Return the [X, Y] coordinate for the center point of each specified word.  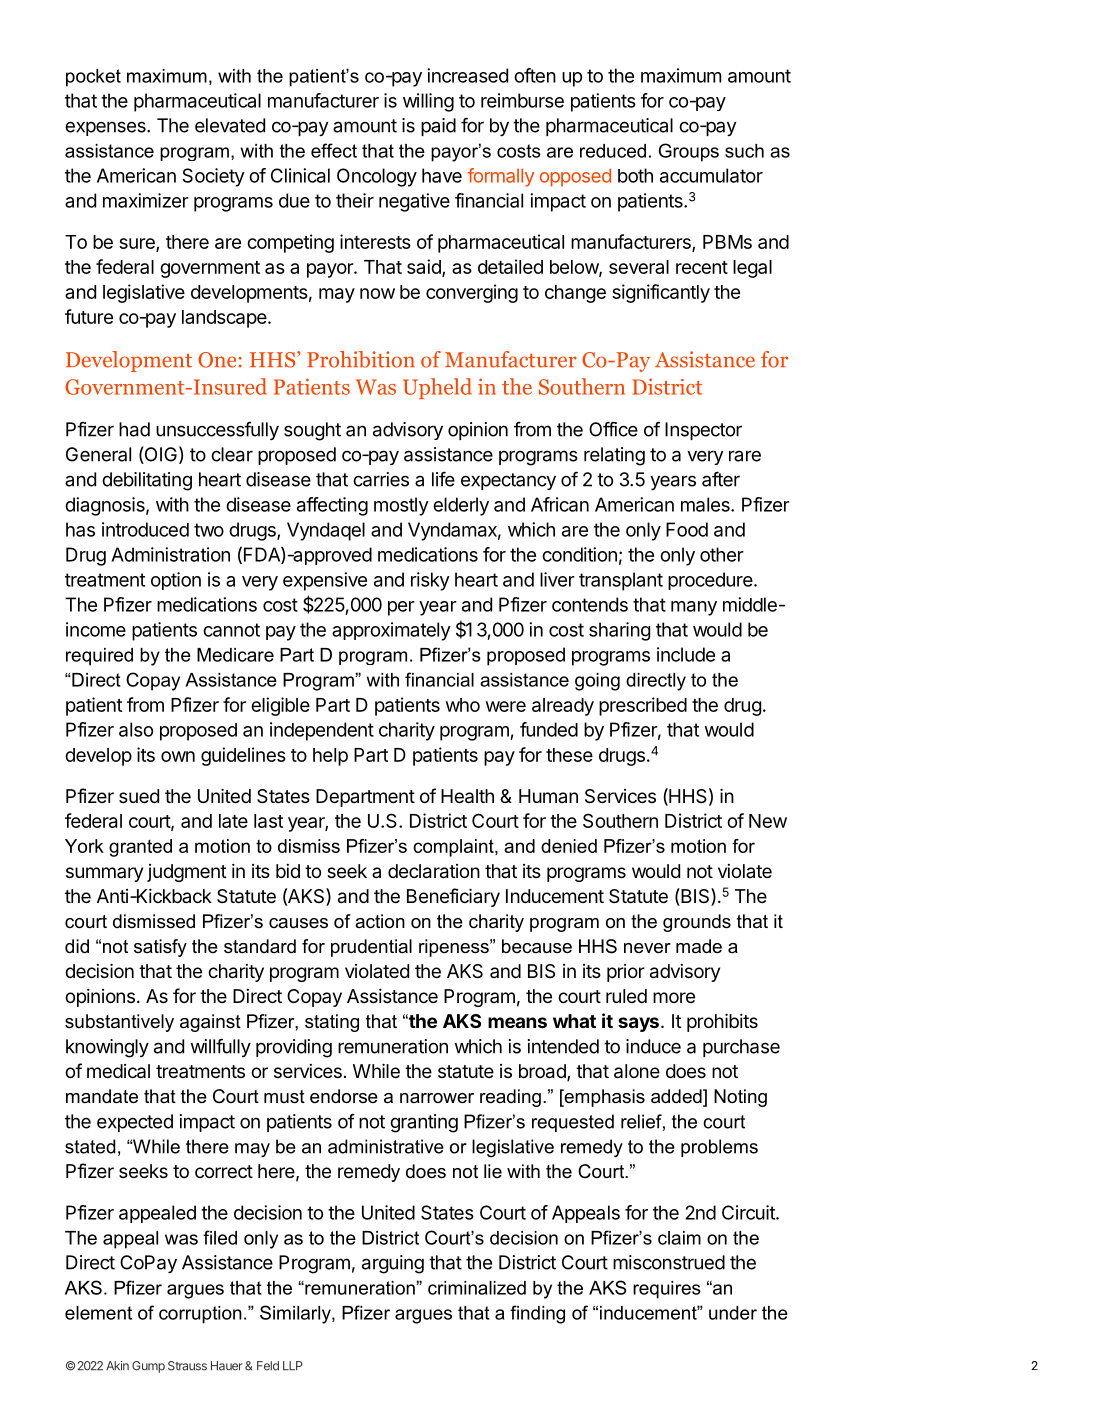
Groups [688, 152]
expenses [106, 128]
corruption [200, 1315]
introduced [145, 529]
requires [667, 1290]
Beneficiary [453, 897]
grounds [697, 923]
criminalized [477, 1288]
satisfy [160, 948]
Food [687, 529]
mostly [401, 506]
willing [428, 102]
